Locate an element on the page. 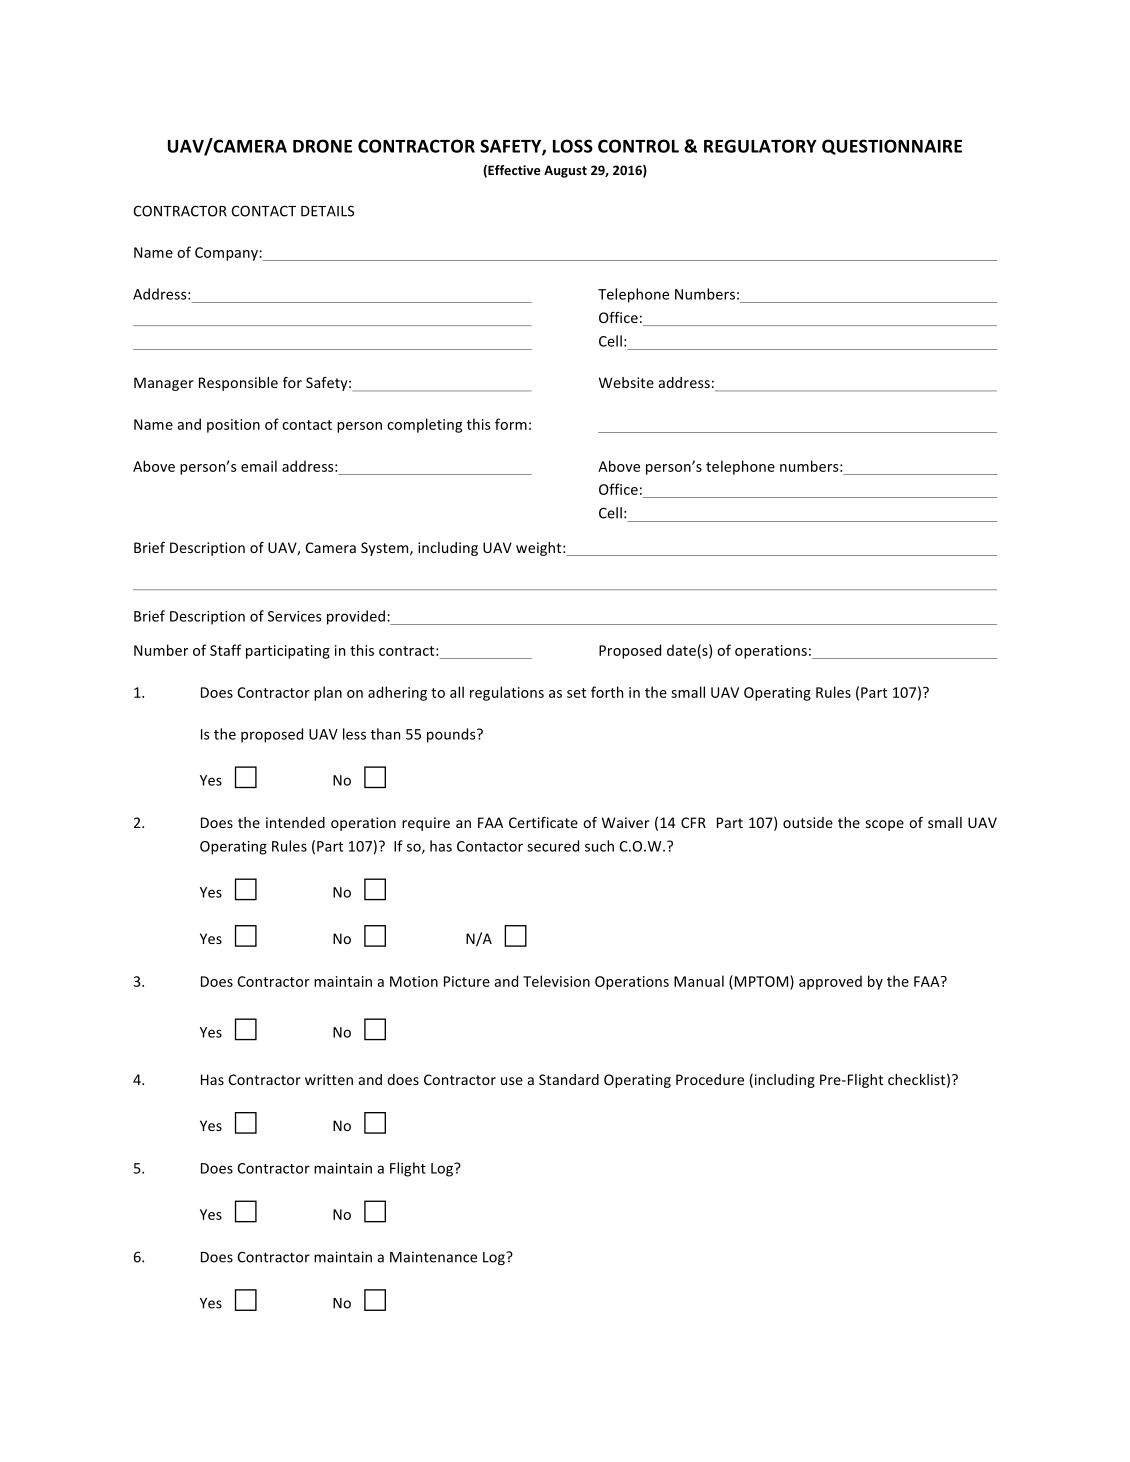 The image size is (1130, 1462). Television is located at coordinates (556, 981).
